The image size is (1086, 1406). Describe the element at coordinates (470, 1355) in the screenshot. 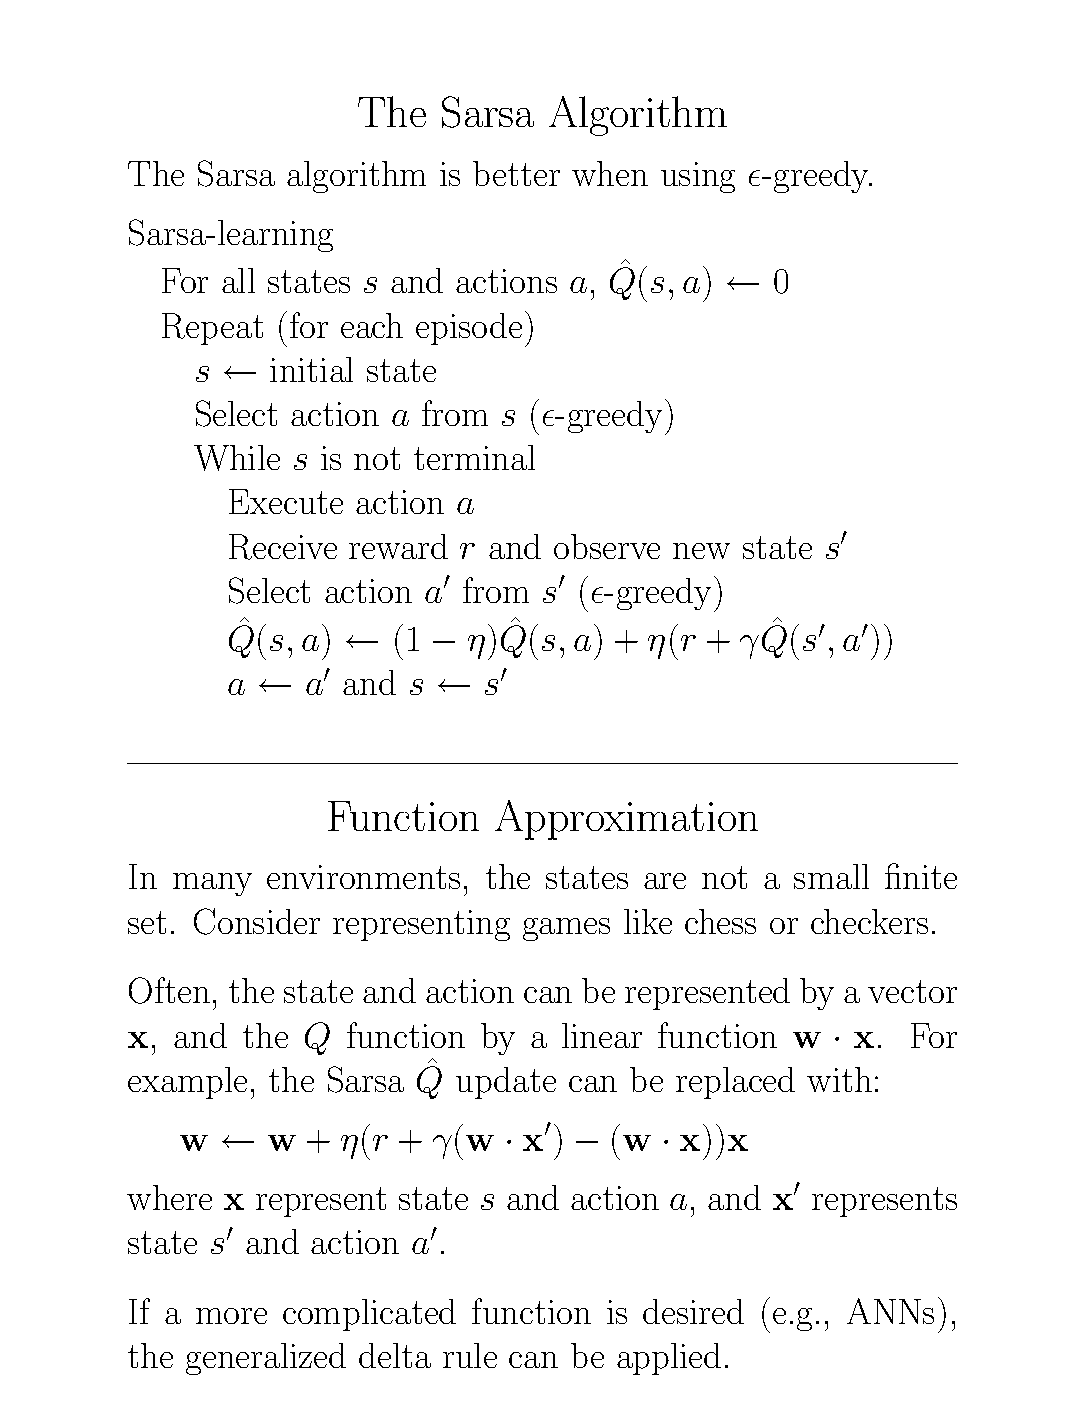

I see `rule` at that location.
